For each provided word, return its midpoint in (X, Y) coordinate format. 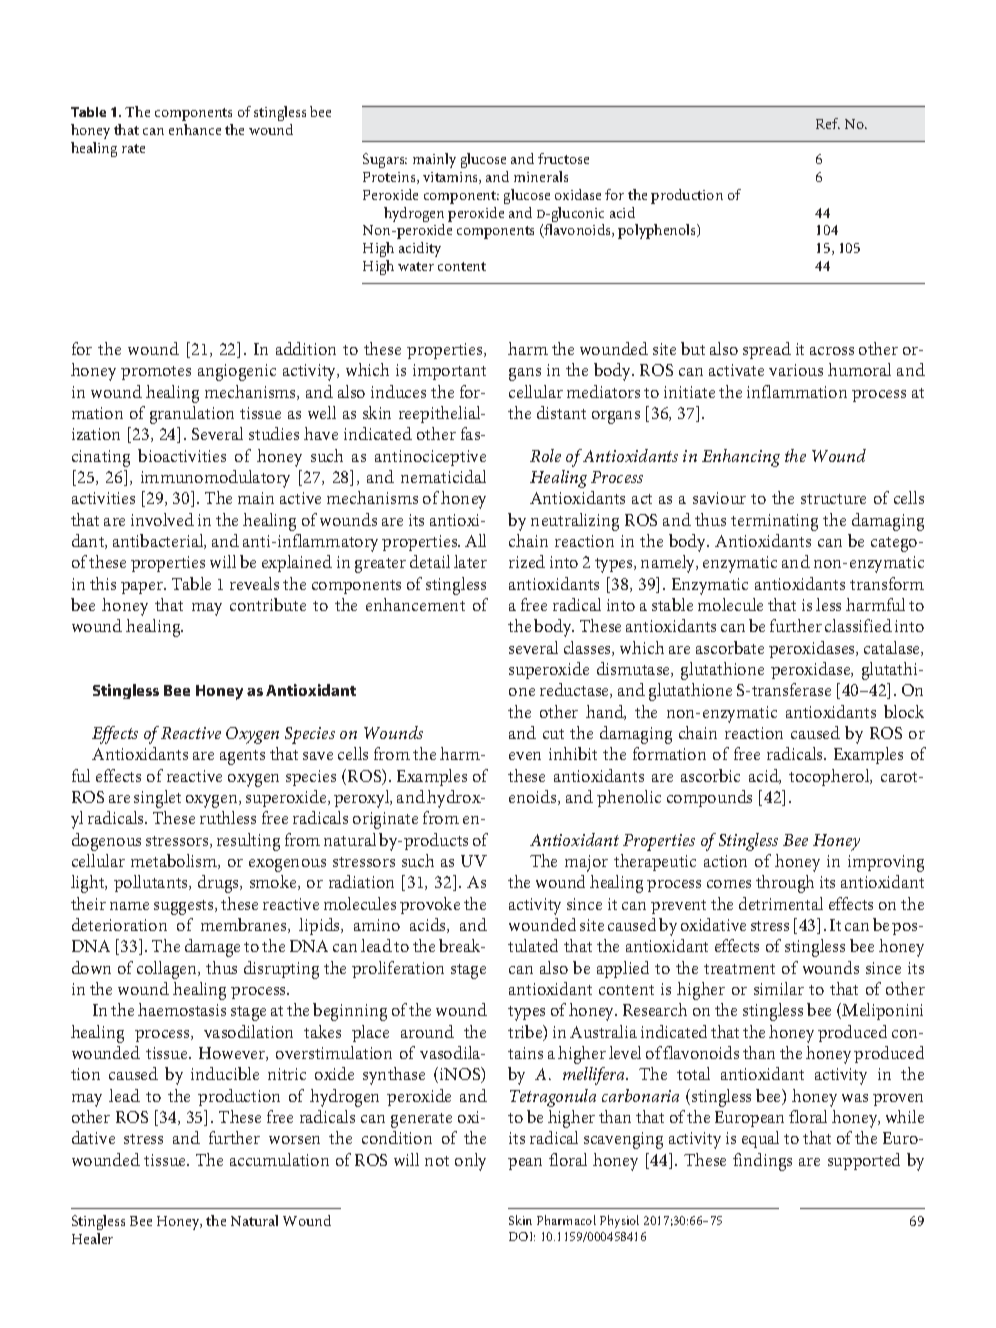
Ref (828, 123)
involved (162, 519)
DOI (522, 1236)
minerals (541, 176)
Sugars (385, 160)
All (475, 540)
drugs (220, 884)
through (785, 884)
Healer (92, 1238)
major (586, 863)
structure (833, 499)
